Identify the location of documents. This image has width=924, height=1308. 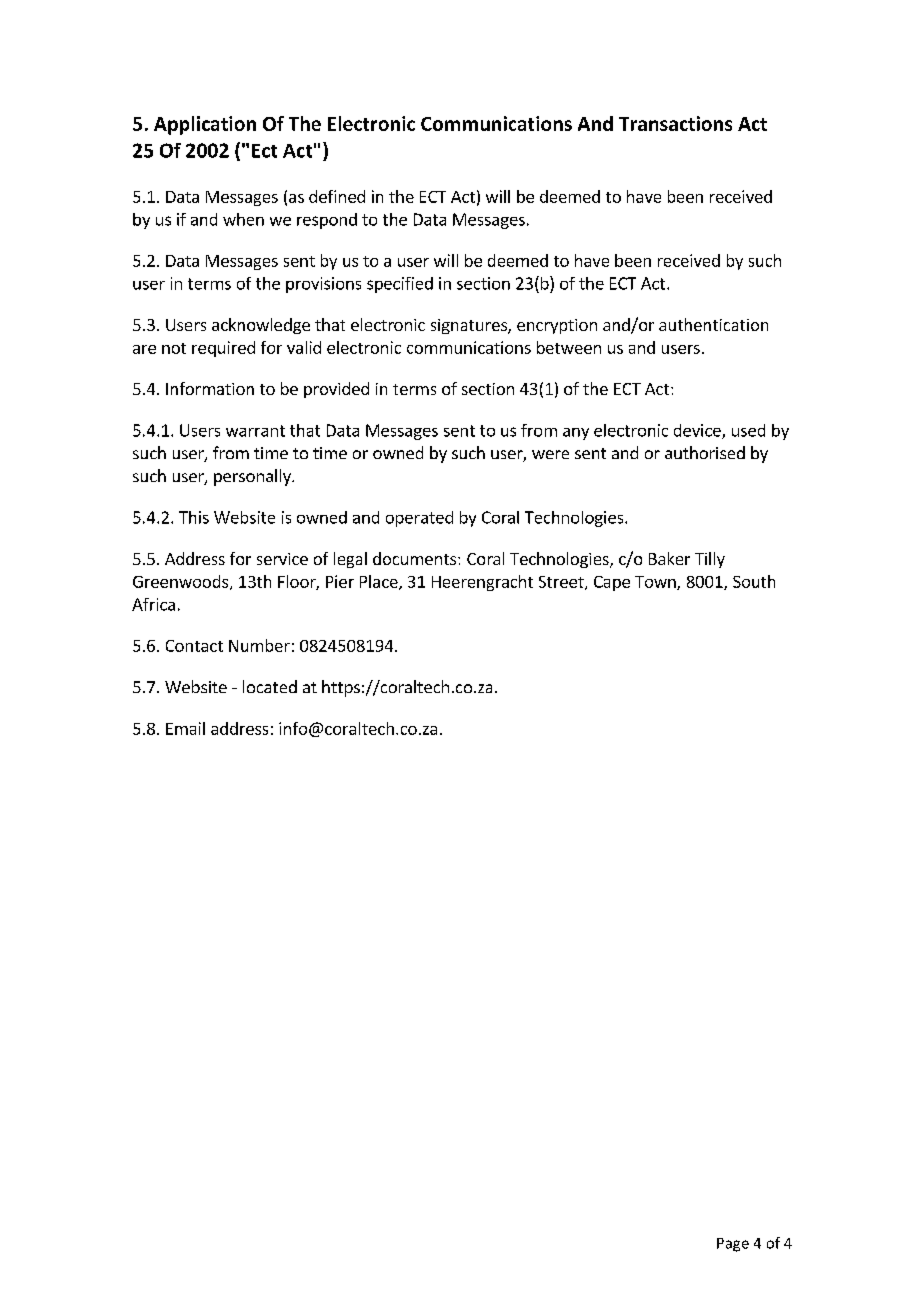
(416, 558).
